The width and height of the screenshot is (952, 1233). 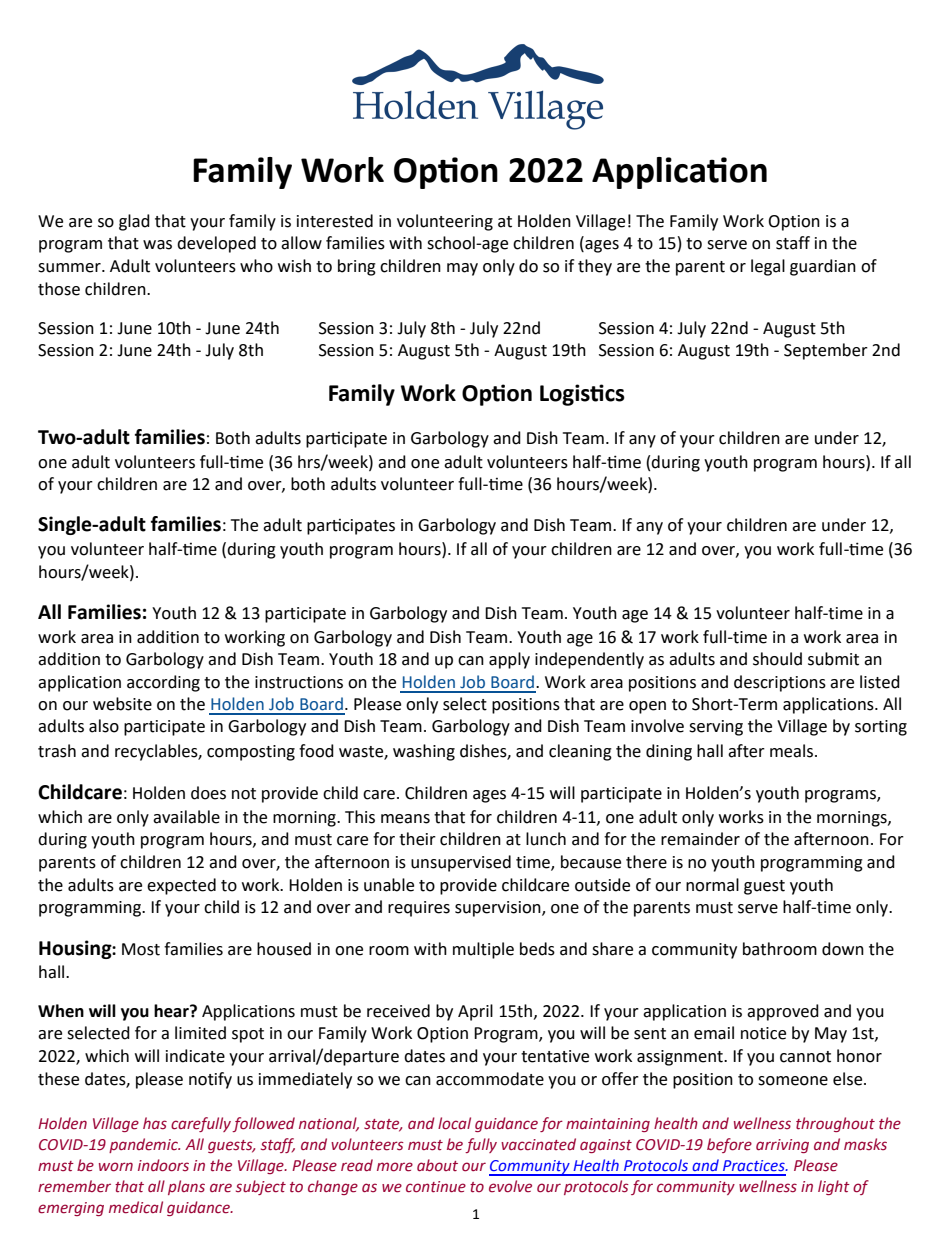 I want to click on washing, so click(x=424, y=752).
